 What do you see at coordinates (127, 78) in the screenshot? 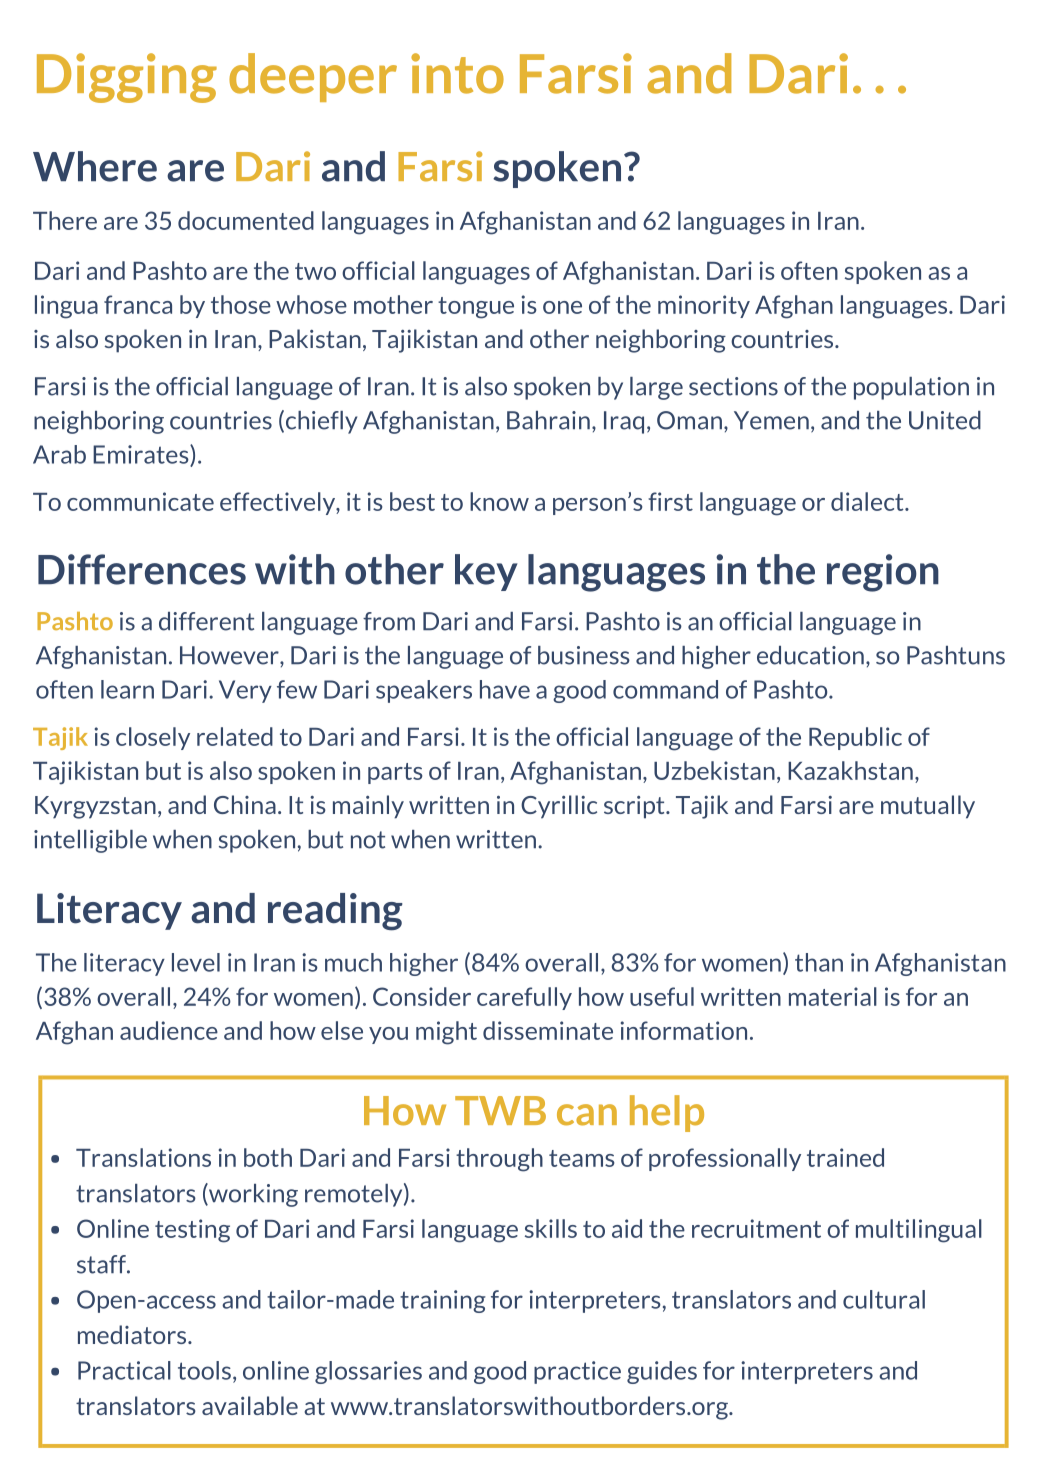
I see `Digging` at bounding box center [127, 78].
